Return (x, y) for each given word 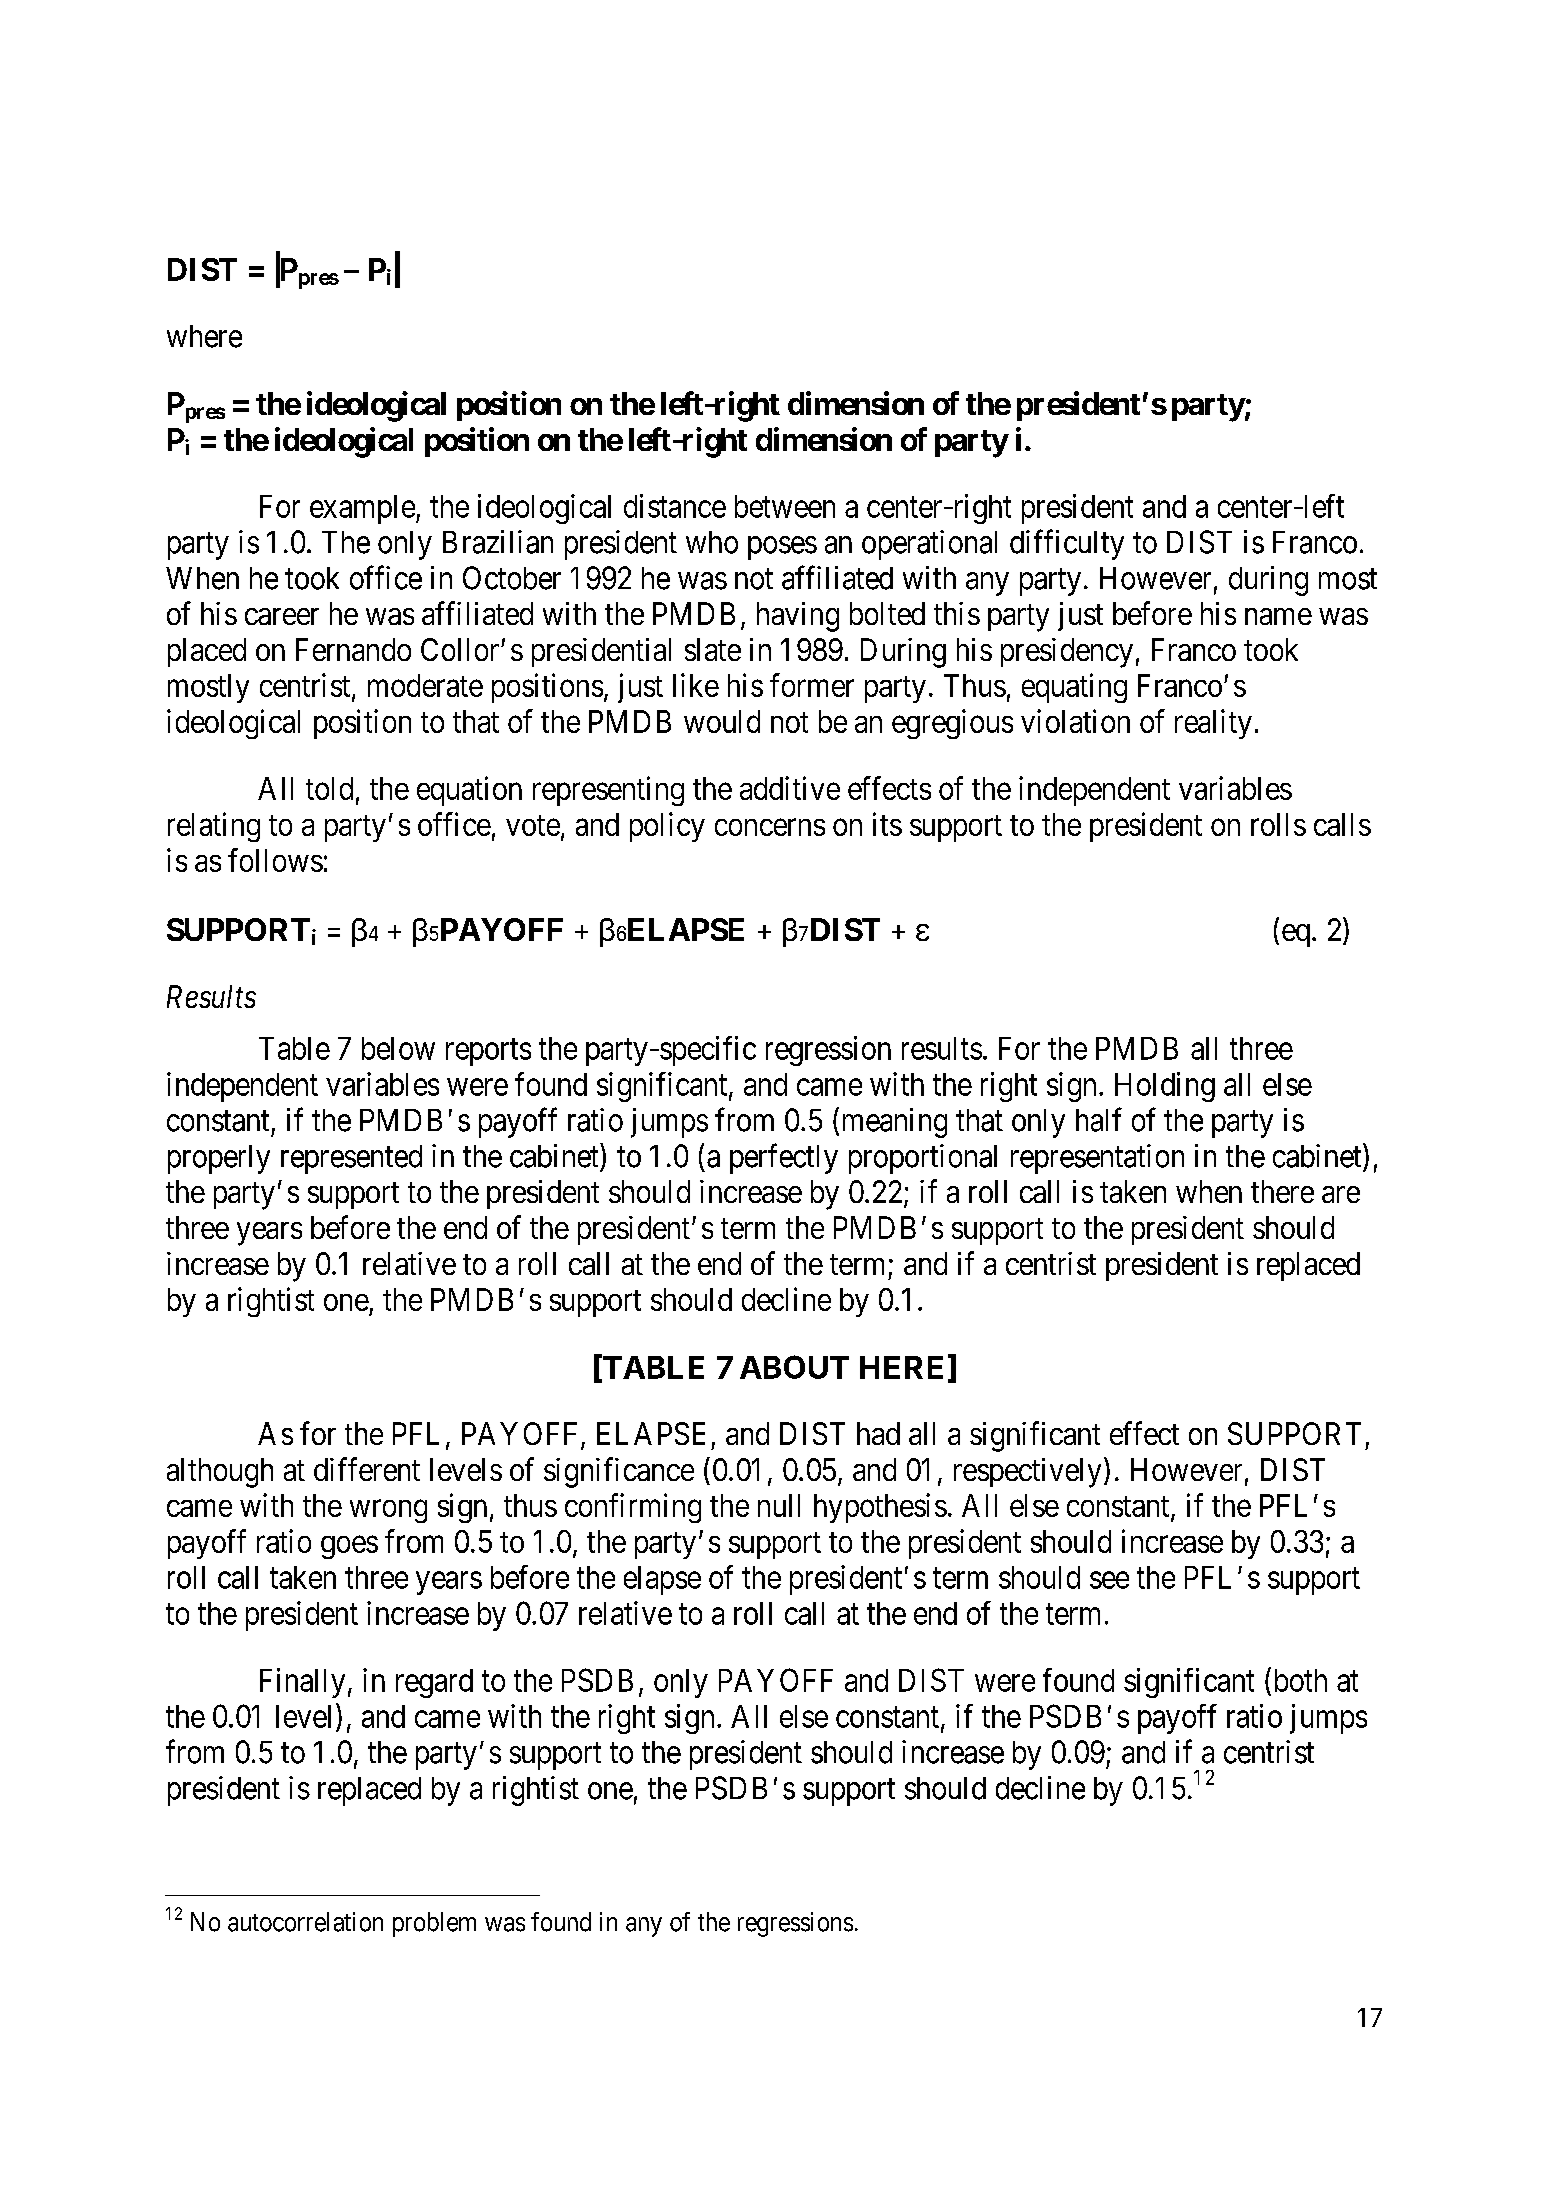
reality (1213, 724)
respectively (1027, 1473)
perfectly (784, 1158)
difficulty (1067, 544)
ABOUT (794, 1367)
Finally (302, 1683)
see (1109, 1580)
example (362, 509)
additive (790, 788)
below (398, 1048)
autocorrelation (305, 1922)
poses (782, 548)
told (329, 788)
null (779, 1505)
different (367, 1469)
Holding (1165, 1087)
